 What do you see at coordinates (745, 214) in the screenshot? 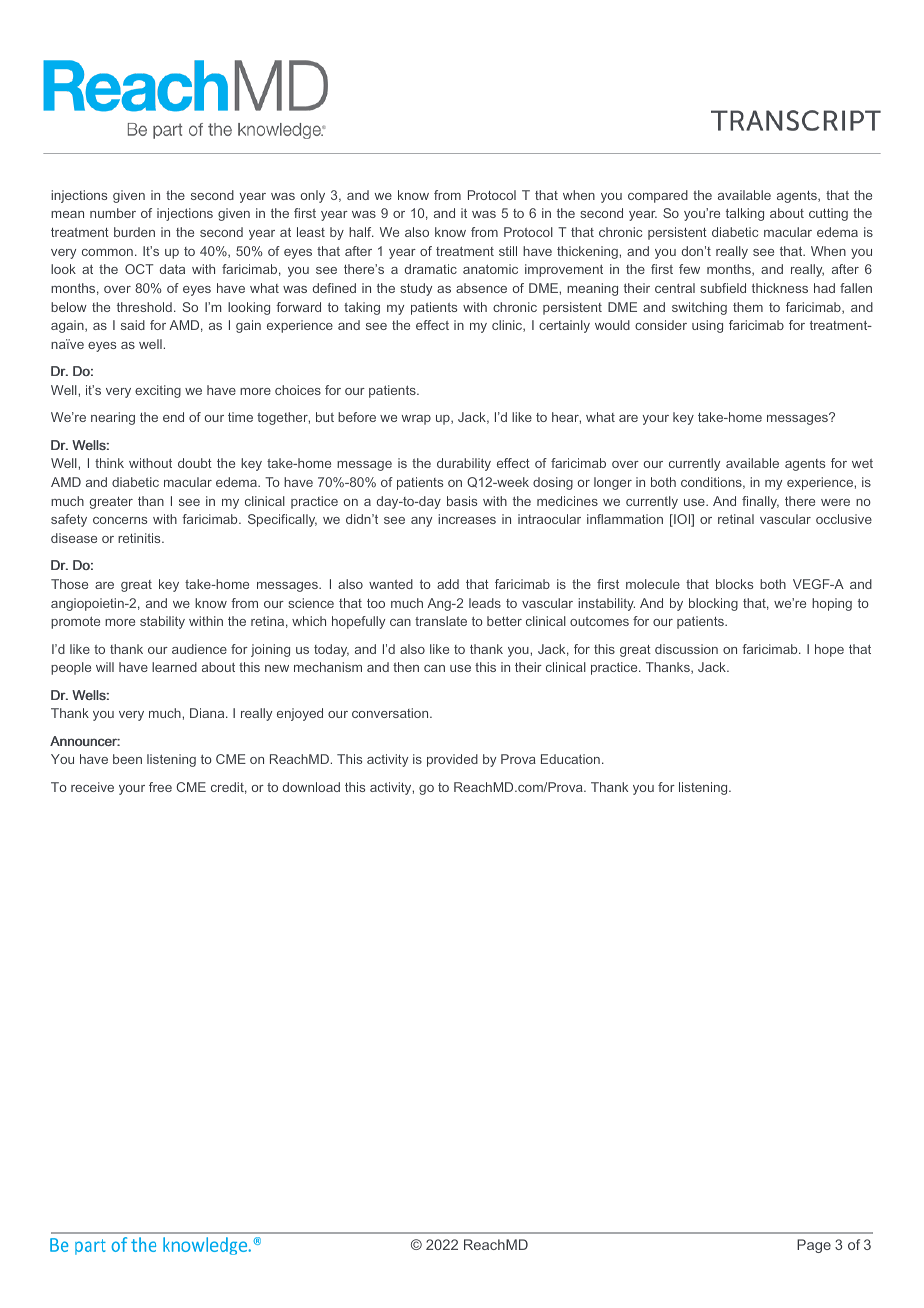
I see `talking` at bounding box center [745, 214].
